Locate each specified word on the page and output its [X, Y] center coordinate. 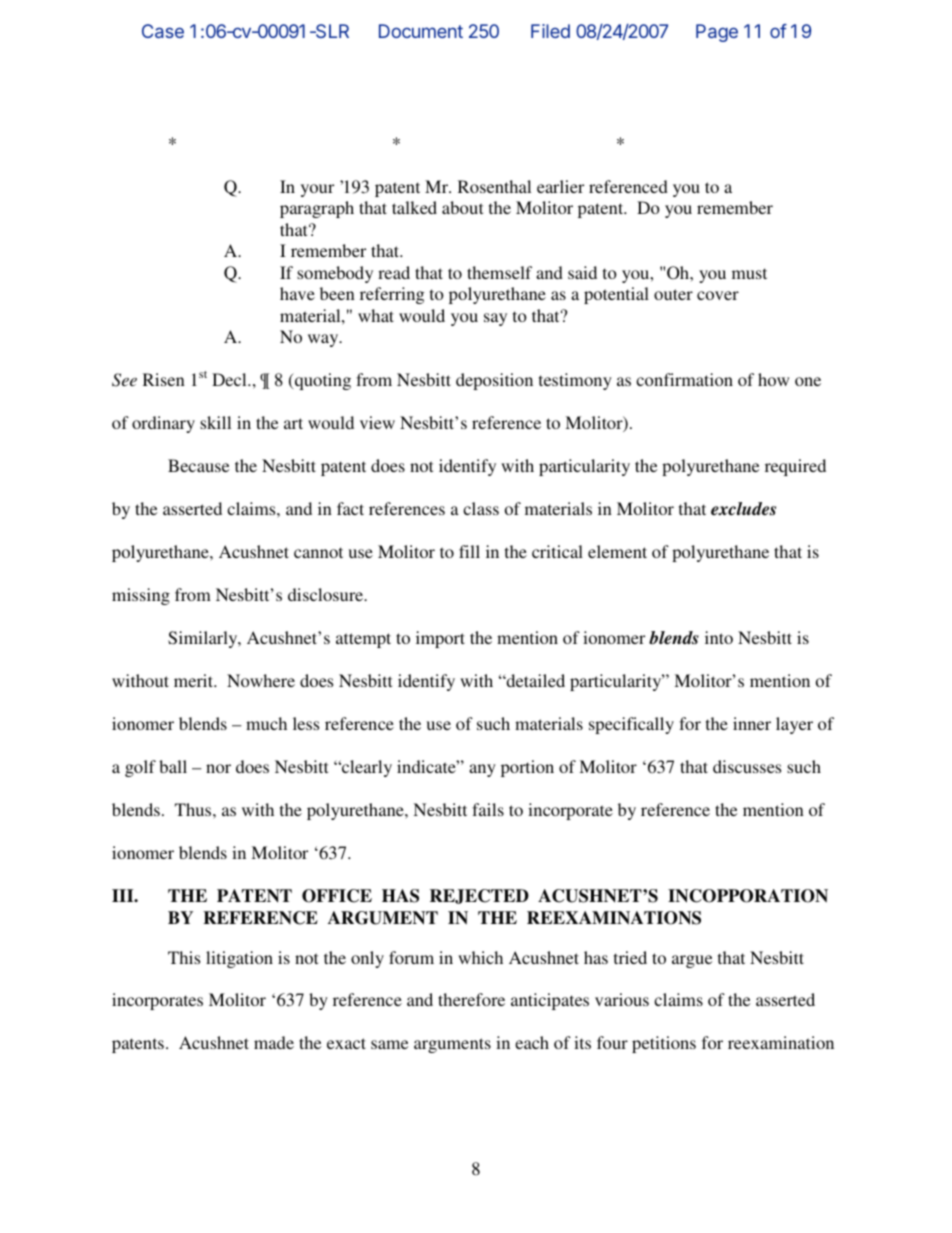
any [482, 770]
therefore [471, 999]
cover [718, 295]
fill [469, 551]
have [297, 293]
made [274, 1042]
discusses [747, 766]
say [495, 319]
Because [198, 465]
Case [163, 31]
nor [218, 768]
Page [717, 33]
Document [421, 31]
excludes [743, 509]
